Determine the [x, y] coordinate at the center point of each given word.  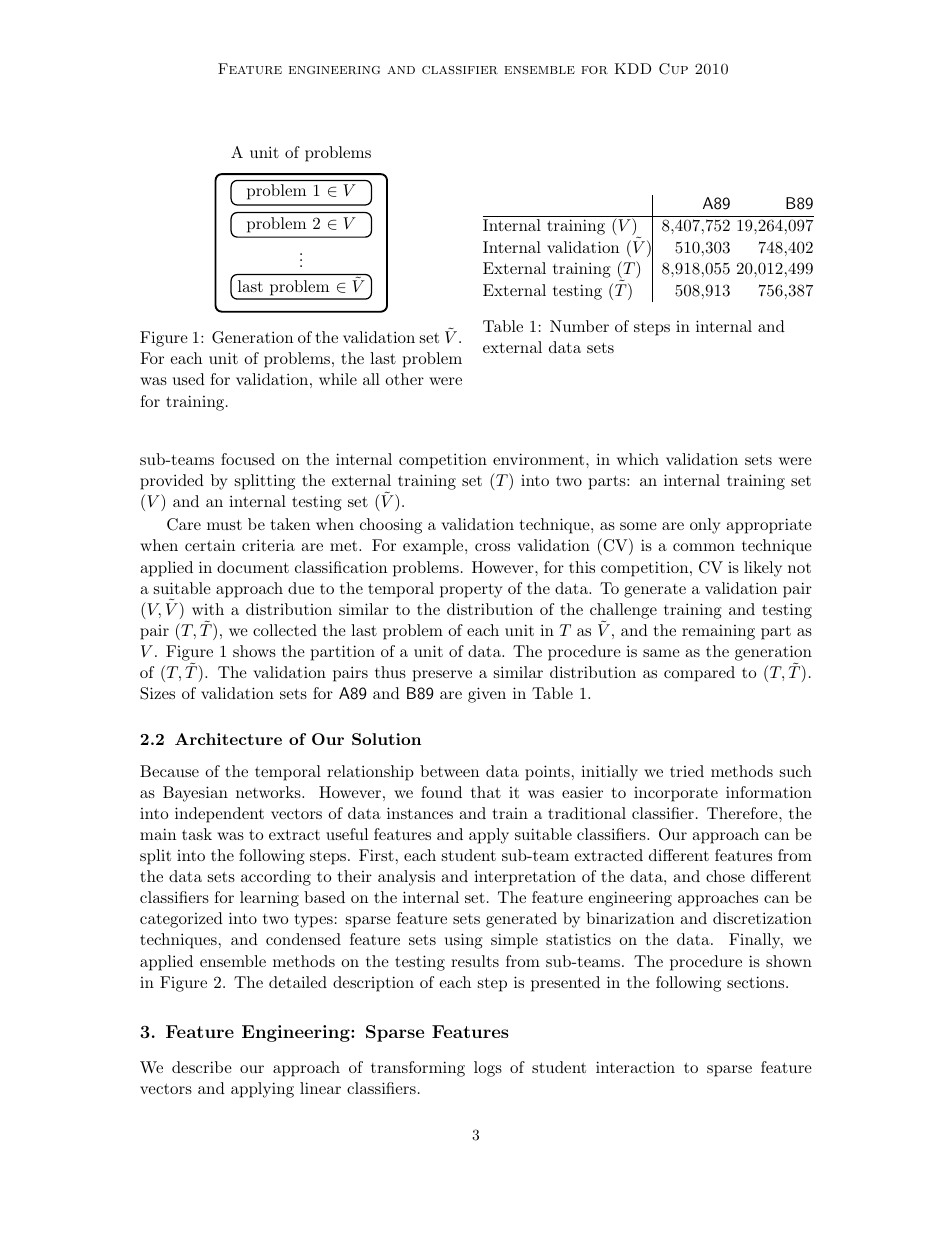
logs [488, 1069]
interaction [635, 1067]
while [338, 379]
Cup [673, 69]
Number [579, 326]
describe [202, 1067]
